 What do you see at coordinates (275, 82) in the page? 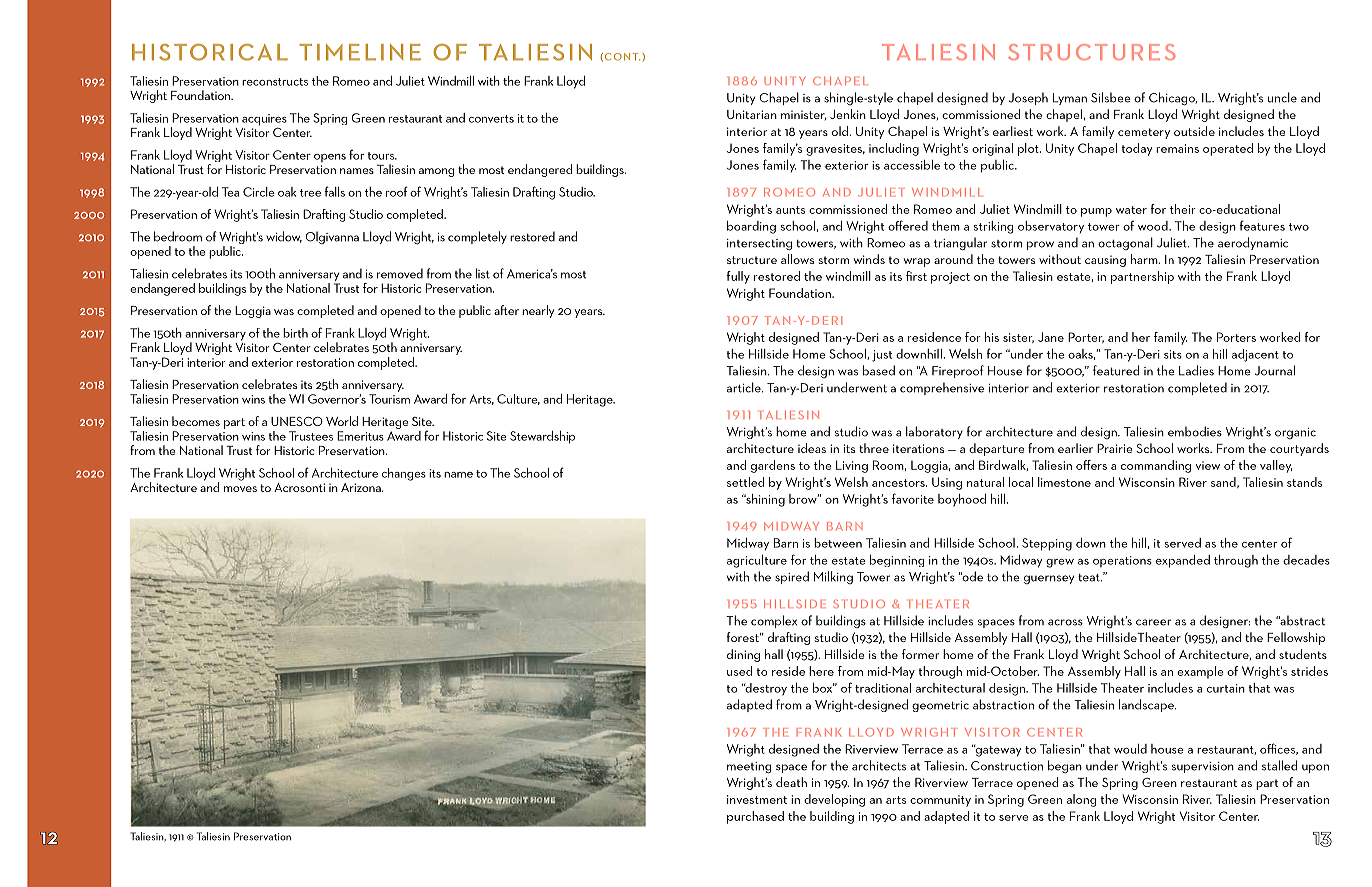
I see `reconstructs` at bounding box center [275, 82].
